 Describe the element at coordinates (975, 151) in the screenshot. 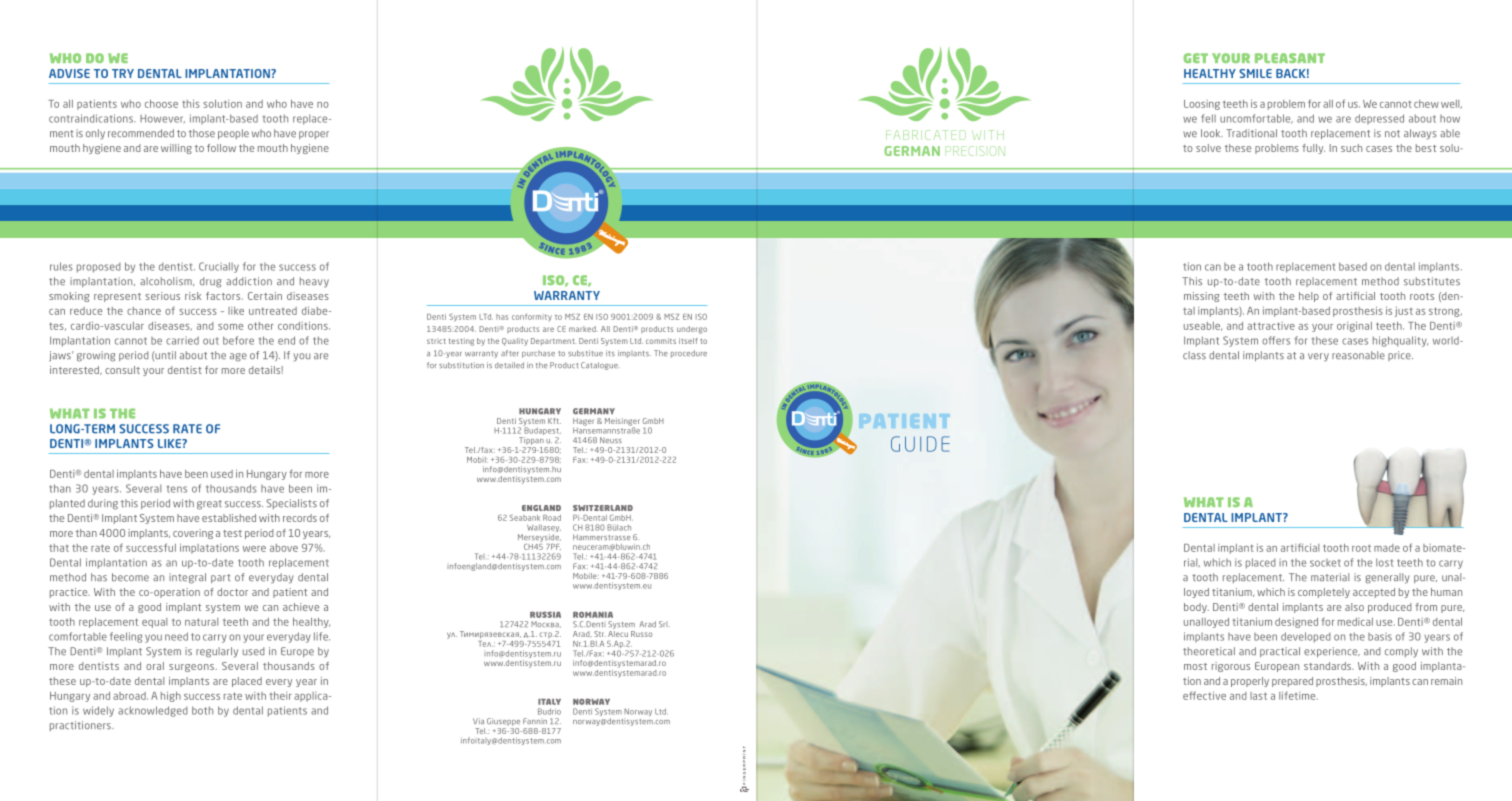

I see `PRECISION` at that location.
